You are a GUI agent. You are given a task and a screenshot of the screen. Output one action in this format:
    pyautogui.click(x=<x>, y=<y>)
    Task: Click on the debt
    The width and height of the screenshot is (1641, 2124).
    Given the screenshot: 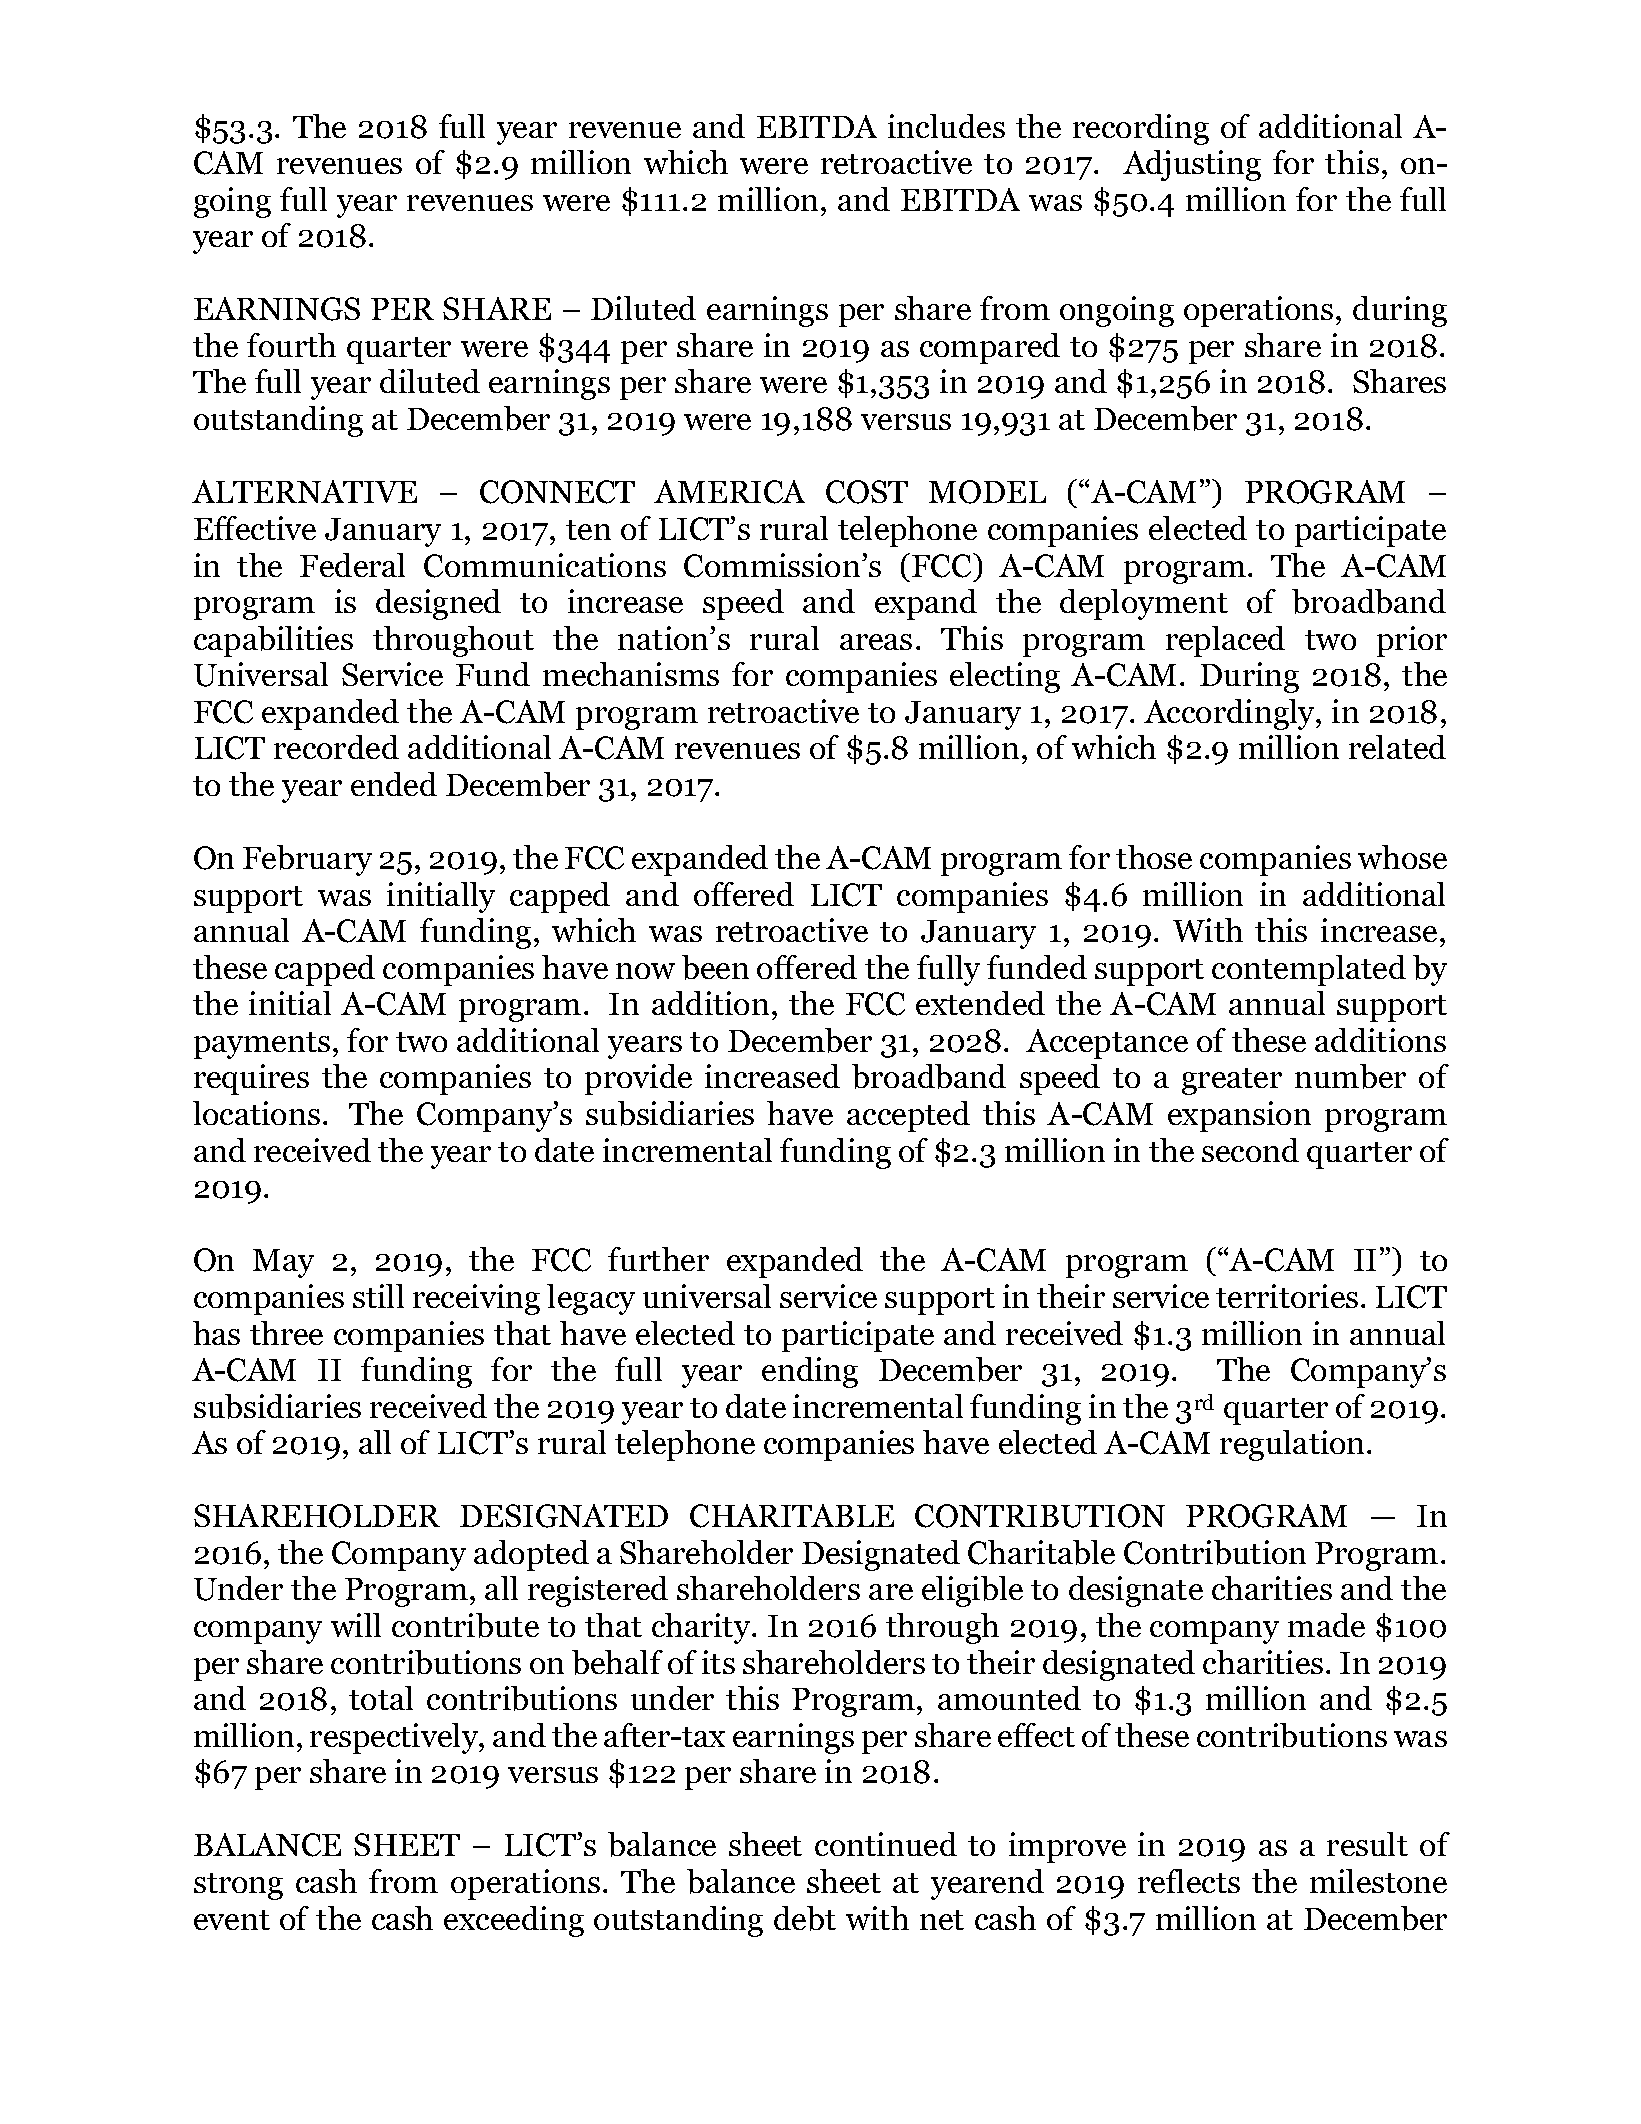 What is the action you would take?
    pyautogui.click(x=805, y=1918)
